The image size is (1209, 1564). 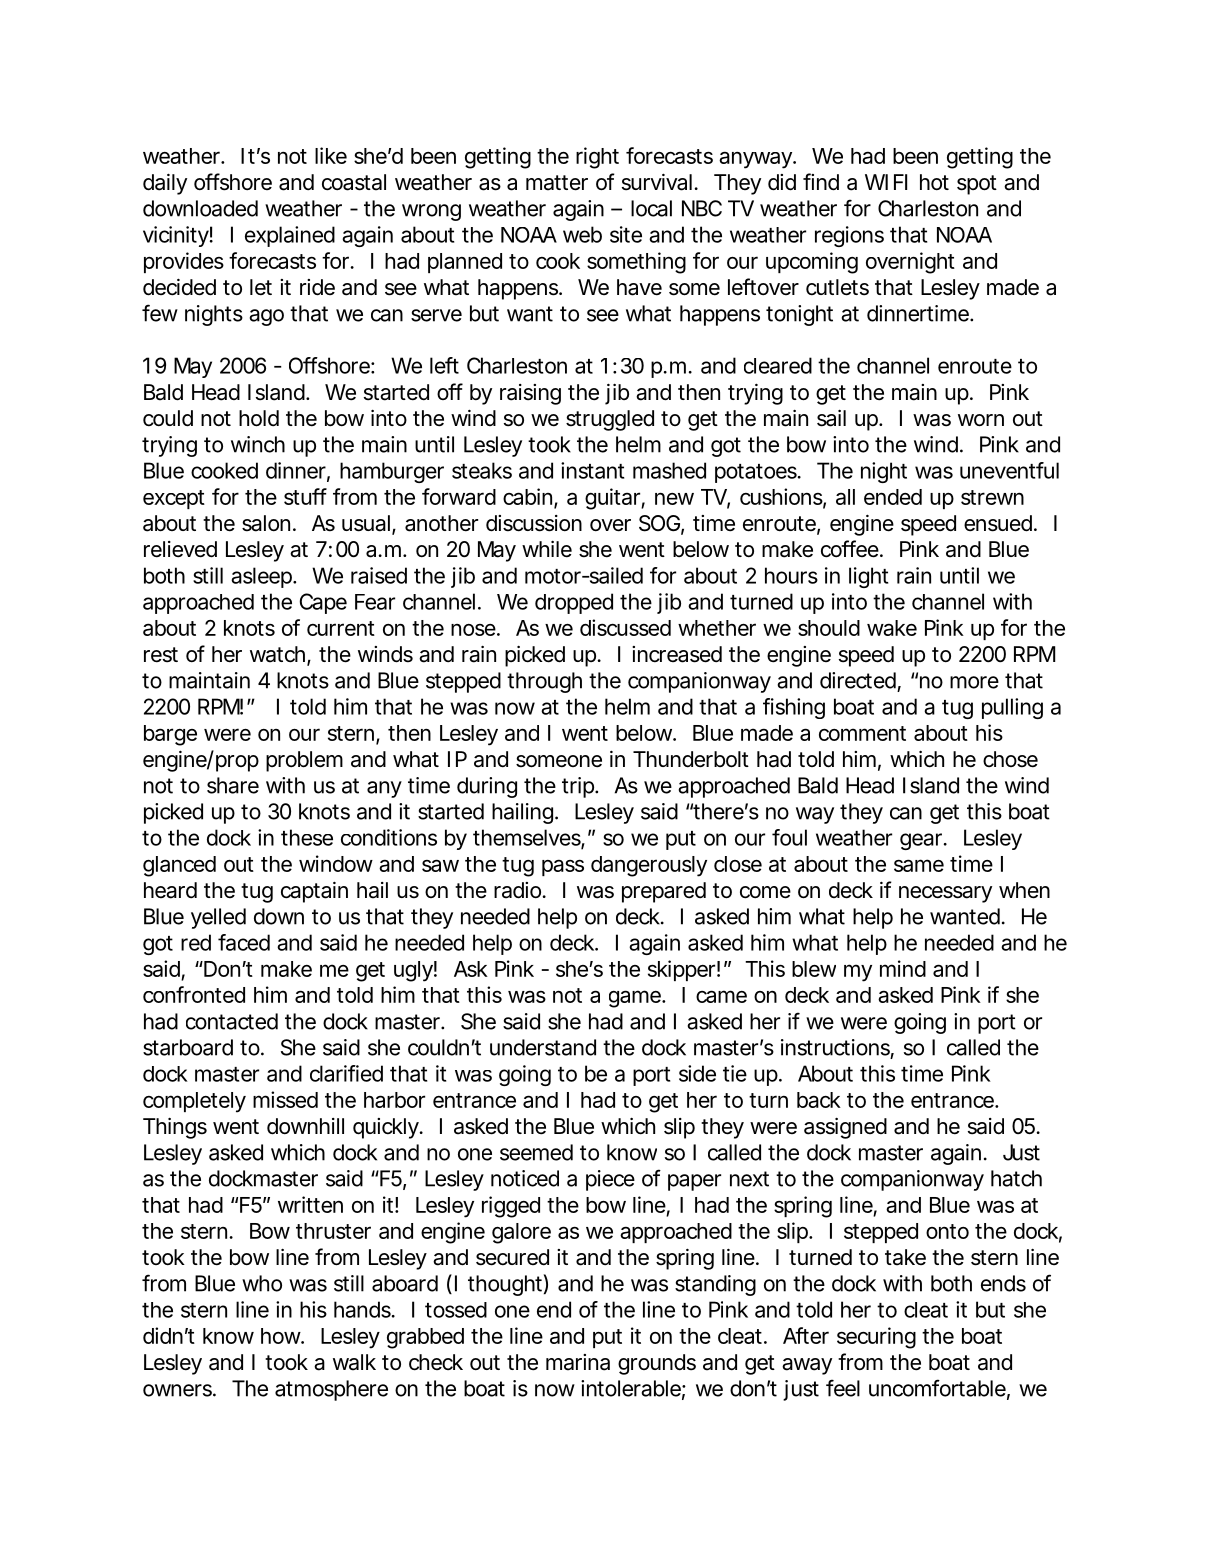 I want to click on securing, so click(x=876, y=1338).
